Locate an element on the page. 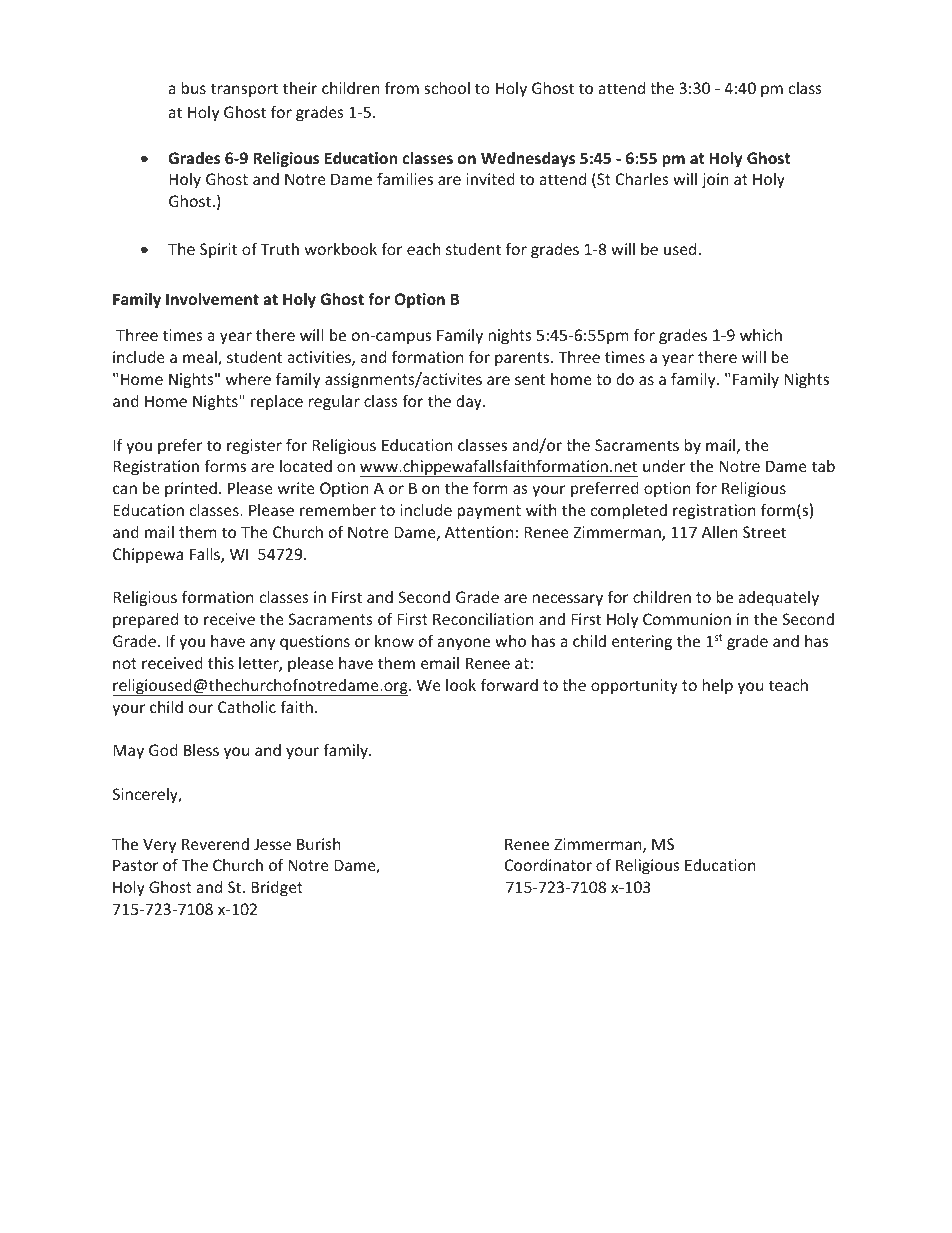 Image resolution: width=952 pixels, height=1233 pixels. printed is located at coordinates (191, 489).
